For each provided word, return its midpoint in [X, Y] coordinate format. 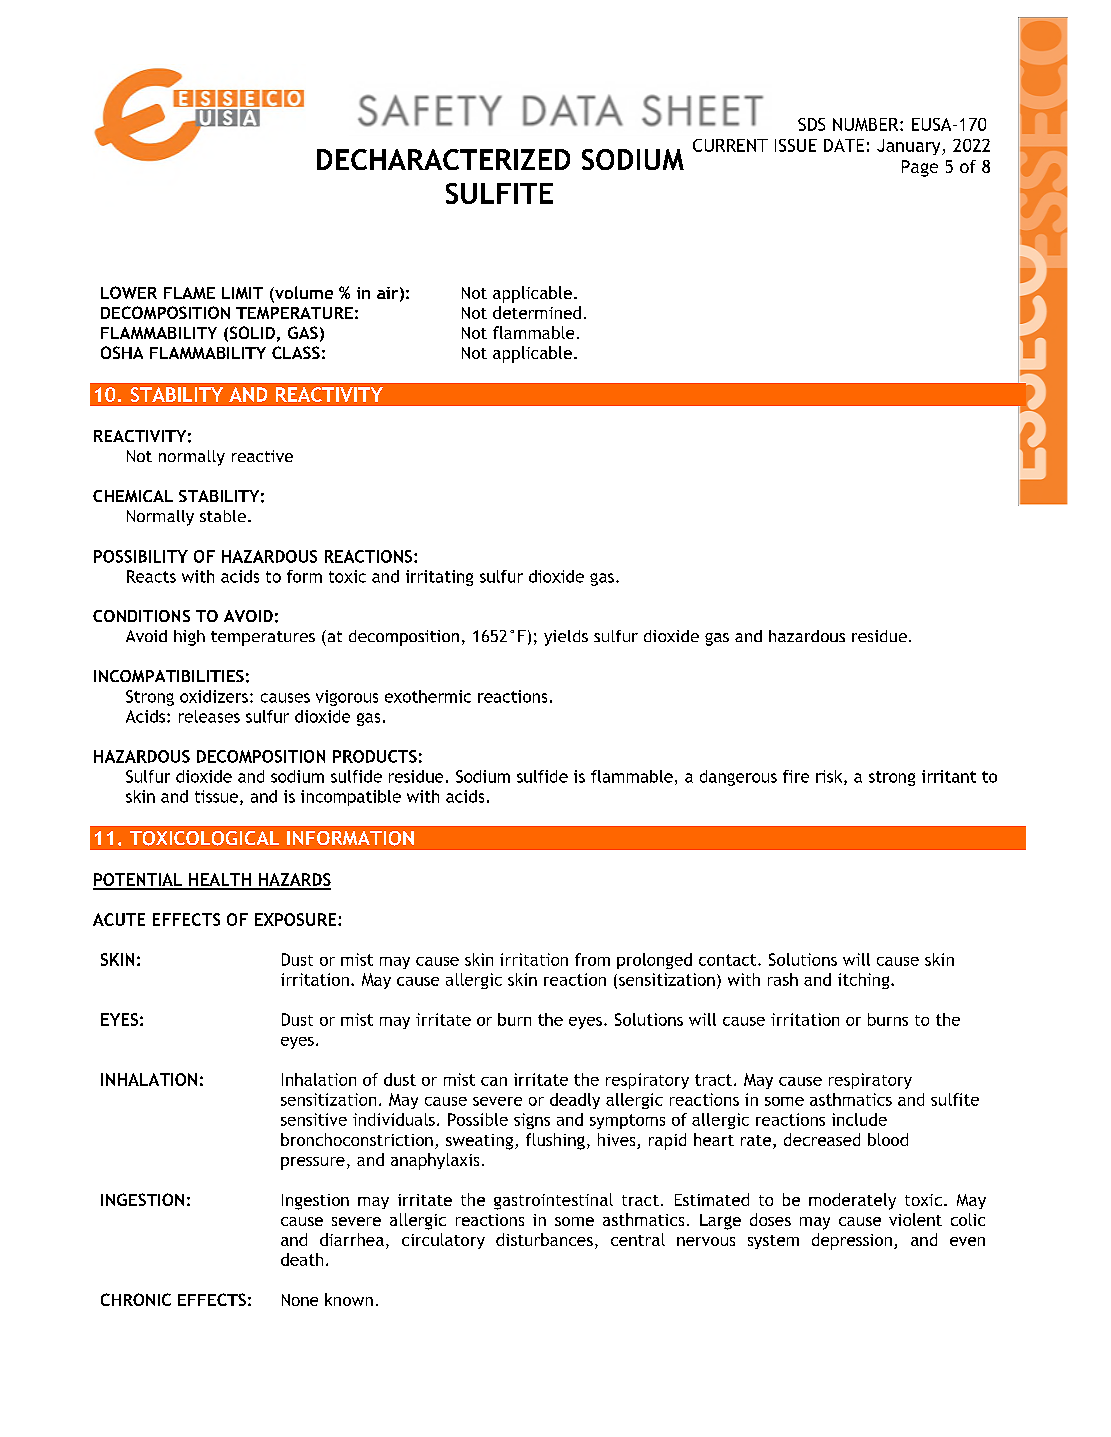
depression [852, 1241]
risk [830, 777]
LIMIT [242, 293]
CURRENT [730, 145]
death [302, 1259]
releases [209, 716]
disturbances [544, 1239]
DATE [844, 145]
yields [566, 638]
